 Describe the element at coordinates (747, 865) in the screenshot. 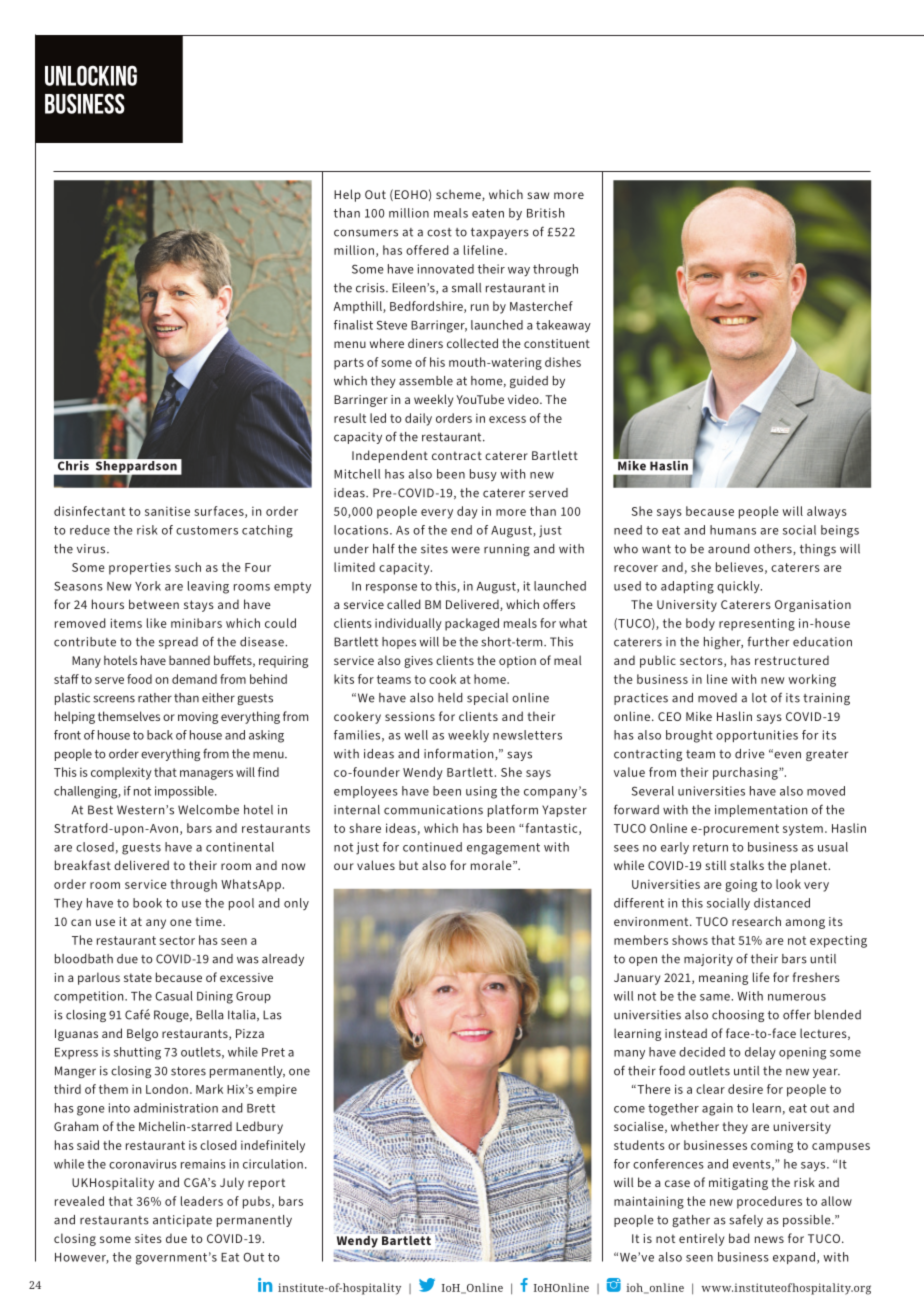

I see `stalks` at that location.
